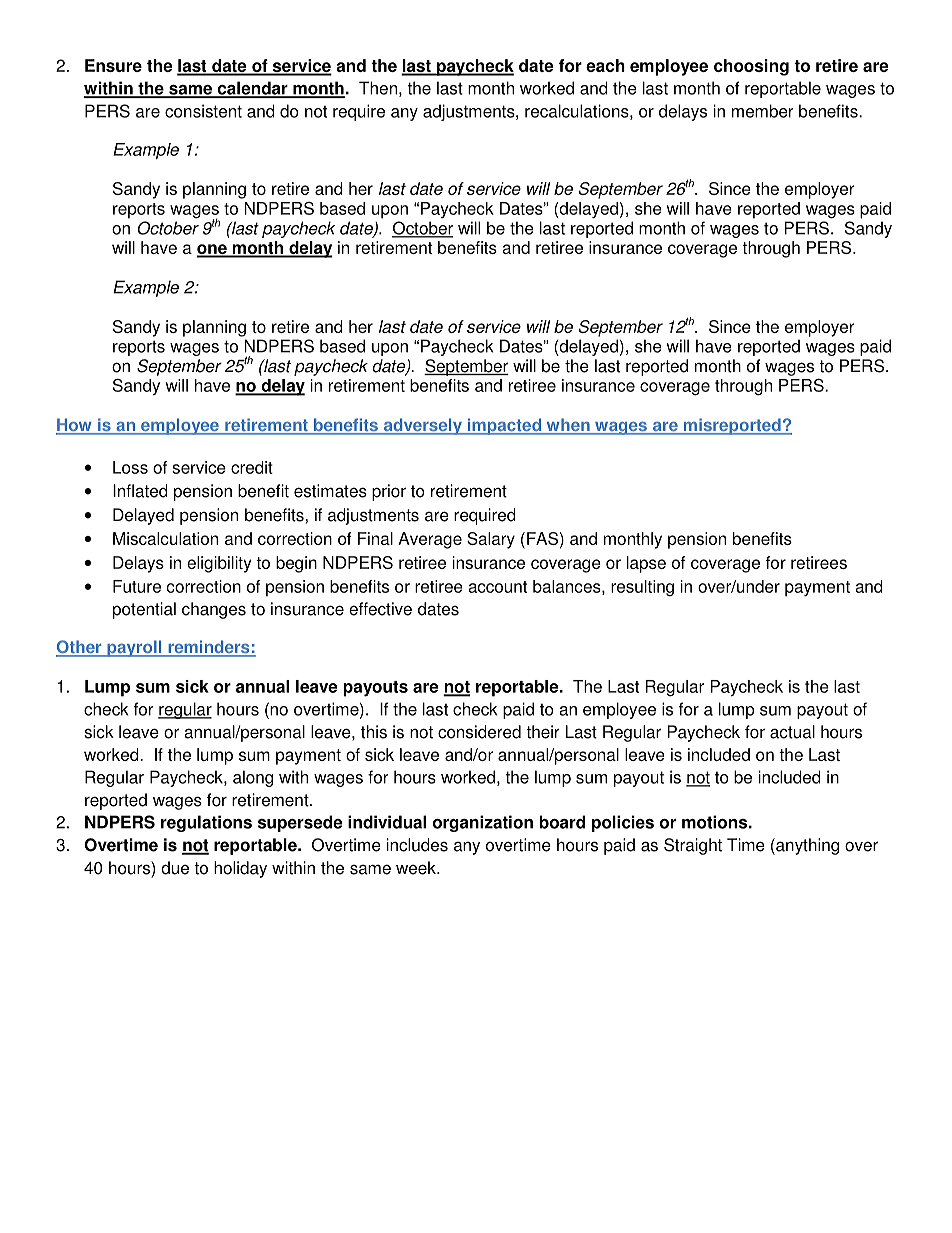 The image size is (952, 1233). What do you see at coordinates (642, 588) in the screenshot?
I see `resulting` at bounding box center [642, 588].
